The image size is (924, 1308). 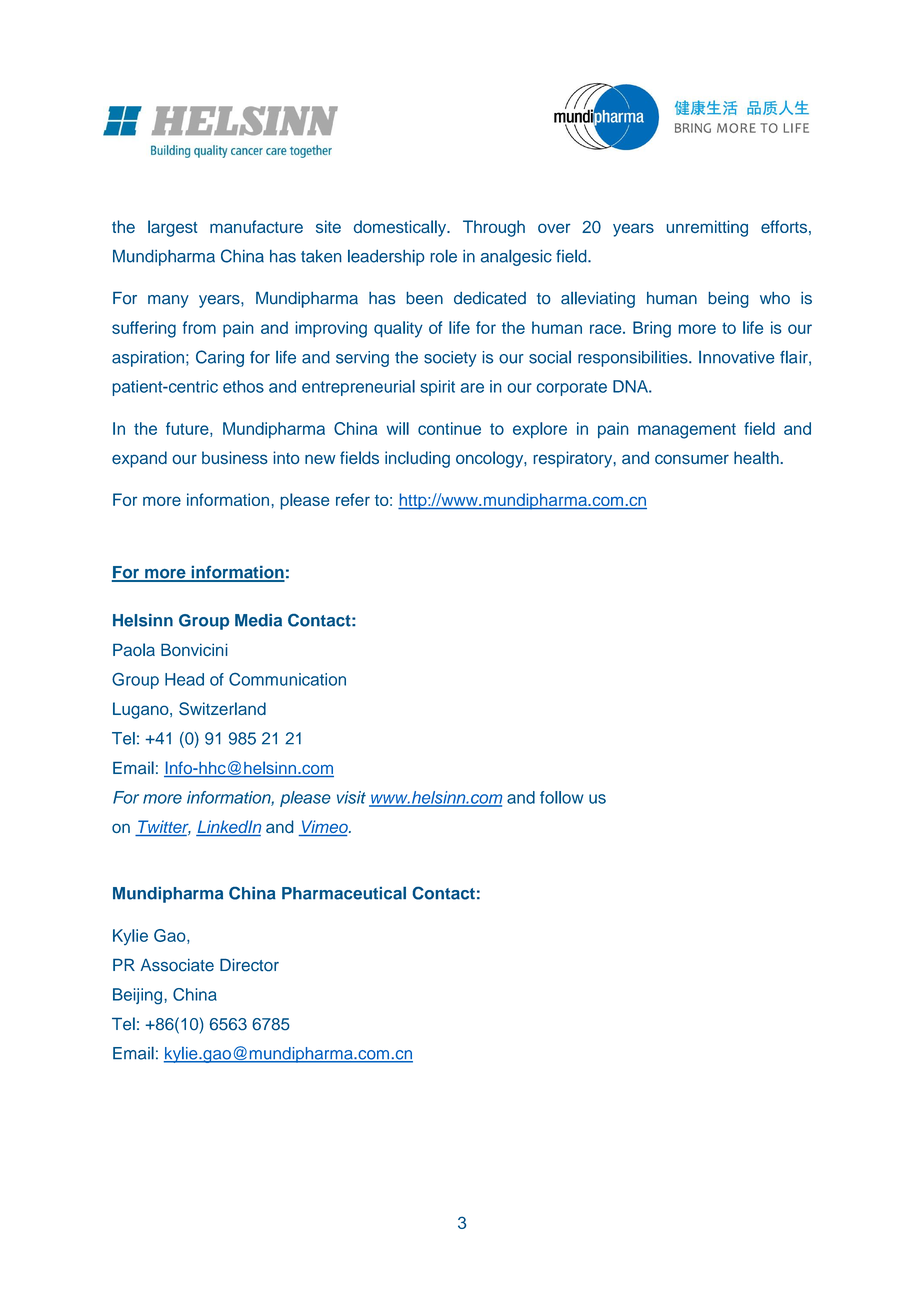 What do you see at coordinates (287, 679) in the page?
I see `Communication` at bounding box center [287, 679].
